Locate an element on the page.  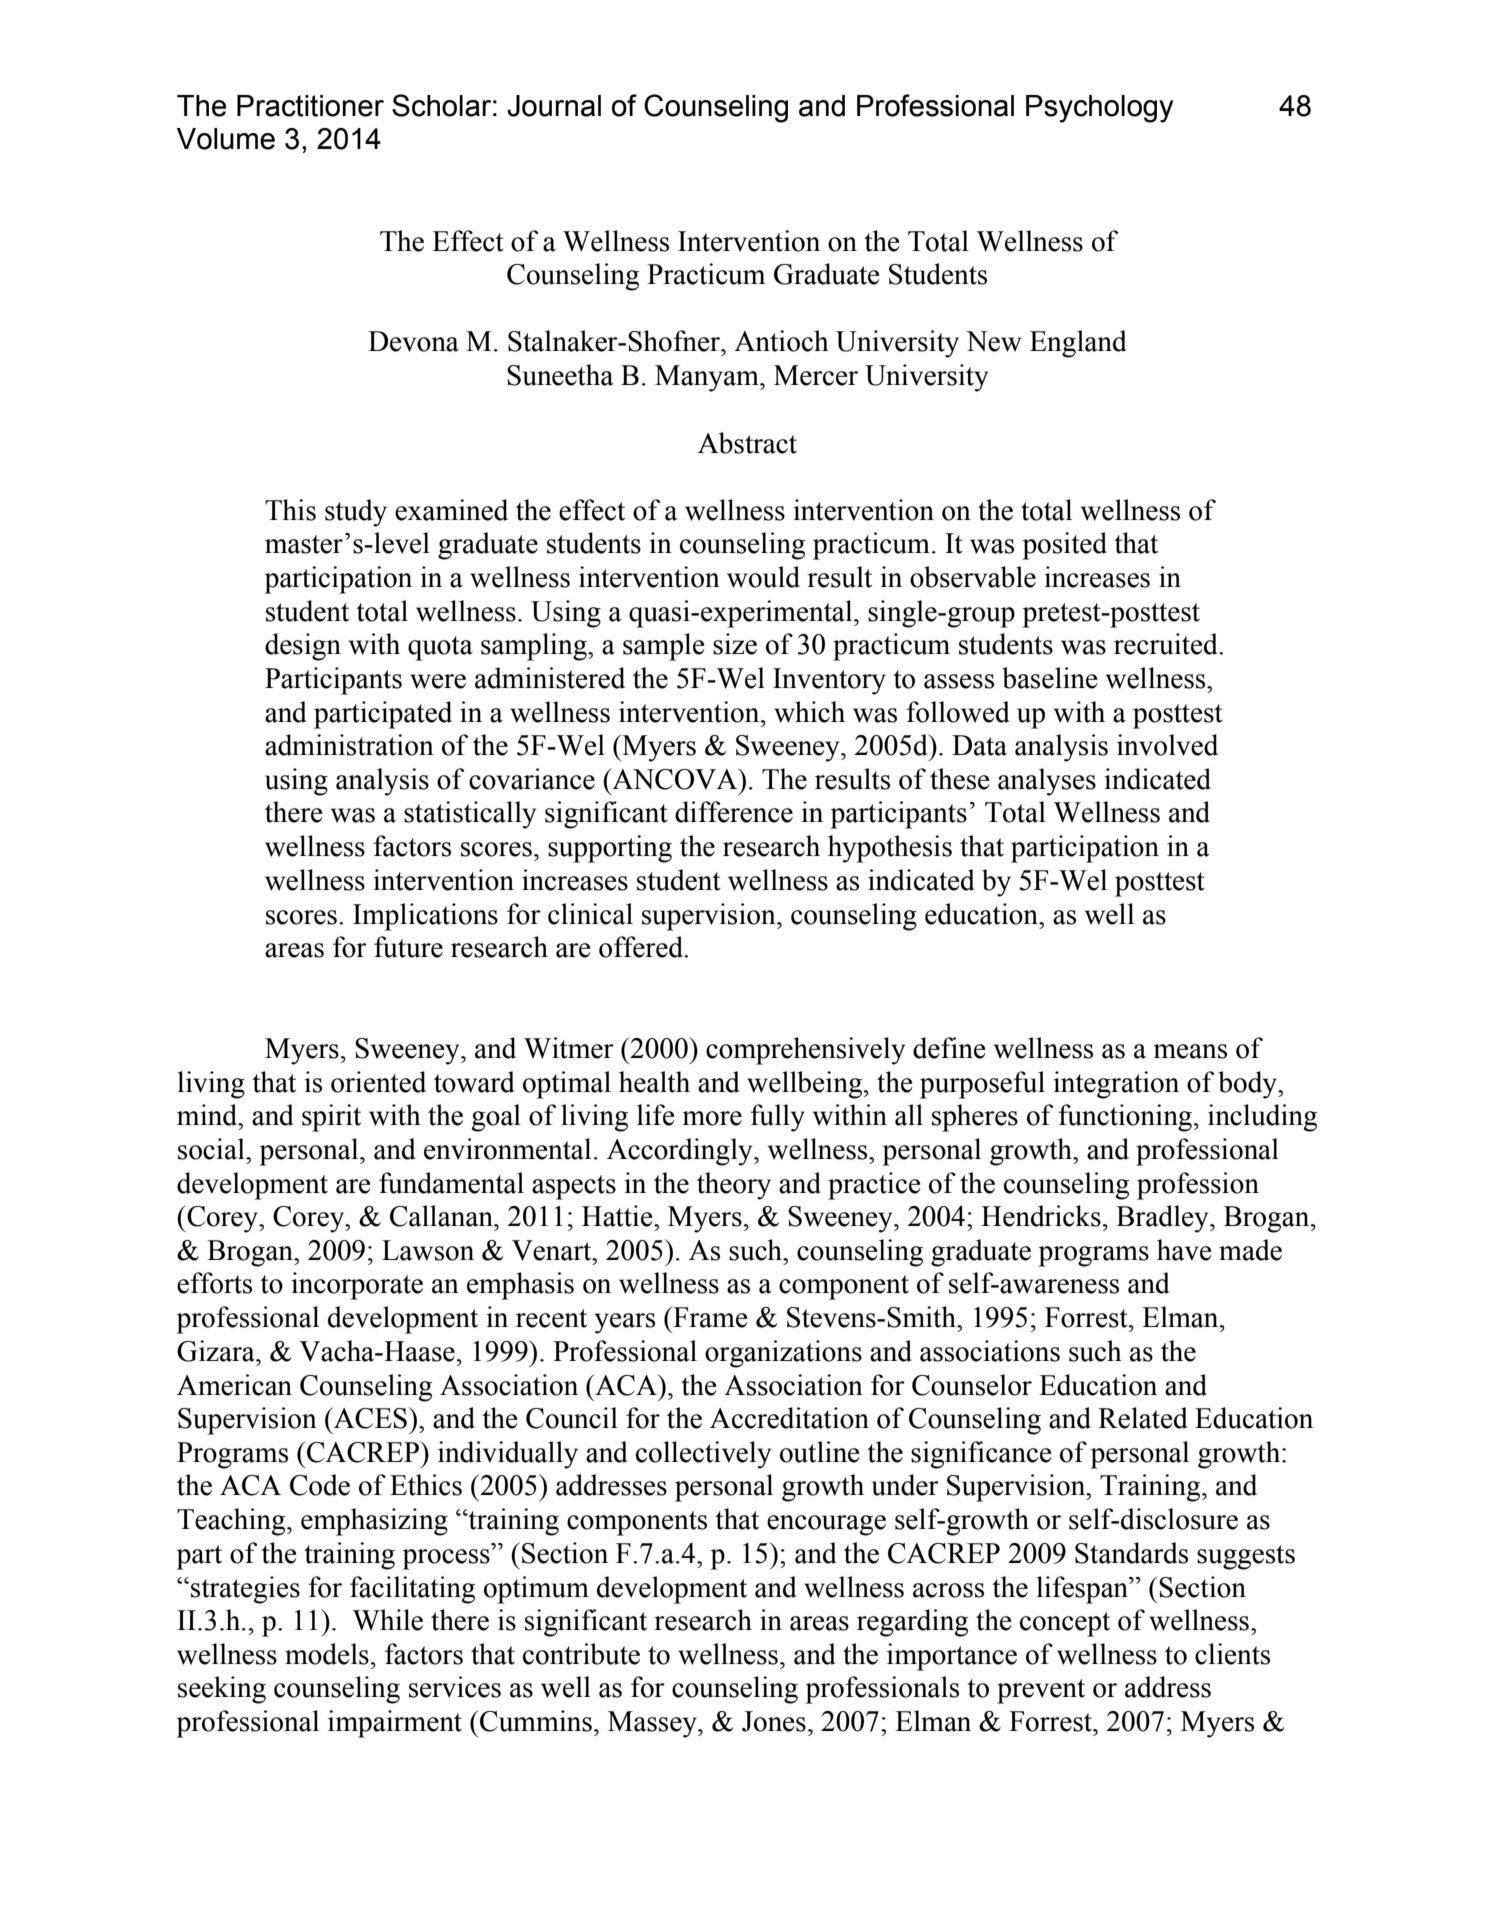
Practitioner is located at coordinates (310, 106).
